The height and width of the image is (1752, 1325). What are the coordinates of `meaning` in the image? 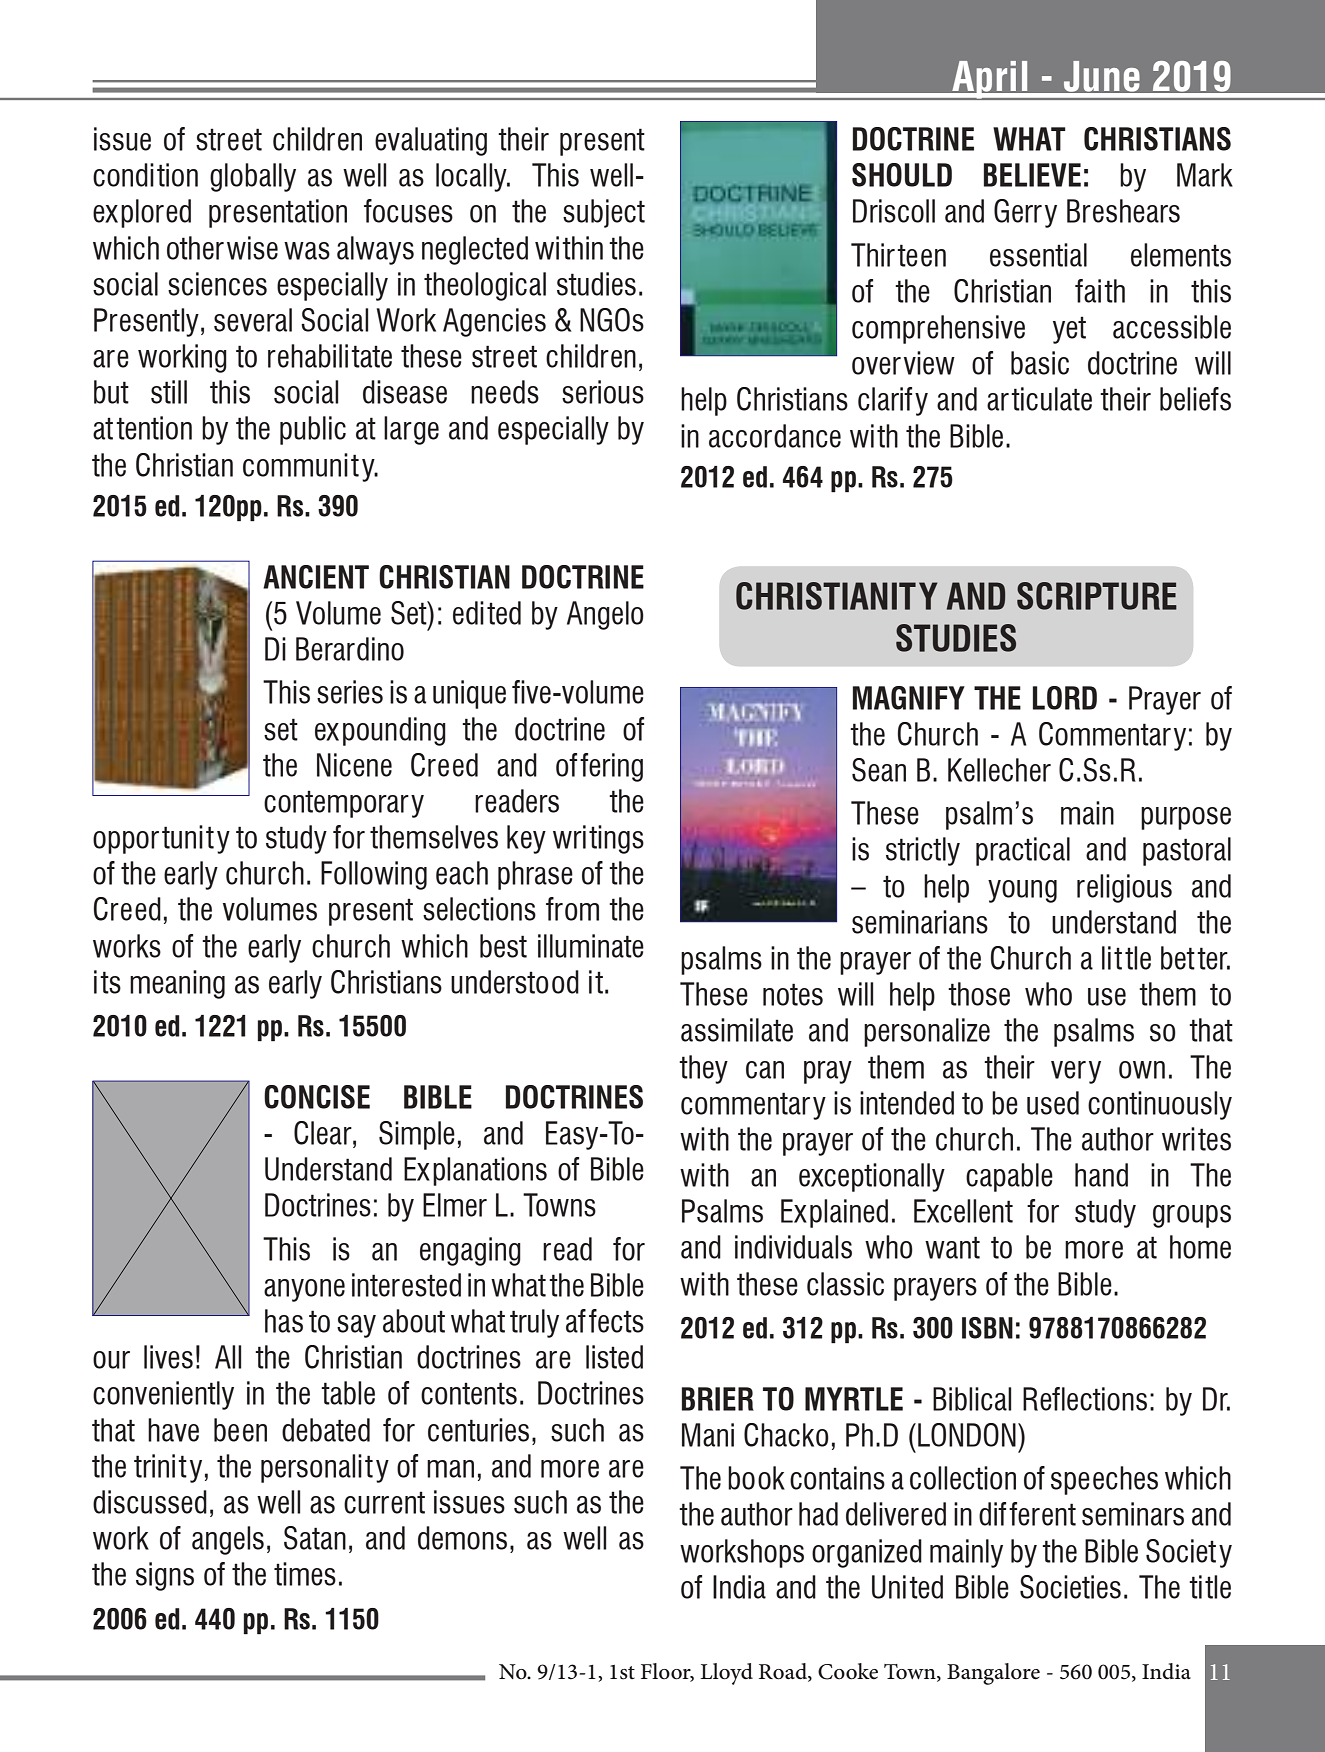 It's located at (177, 984).
